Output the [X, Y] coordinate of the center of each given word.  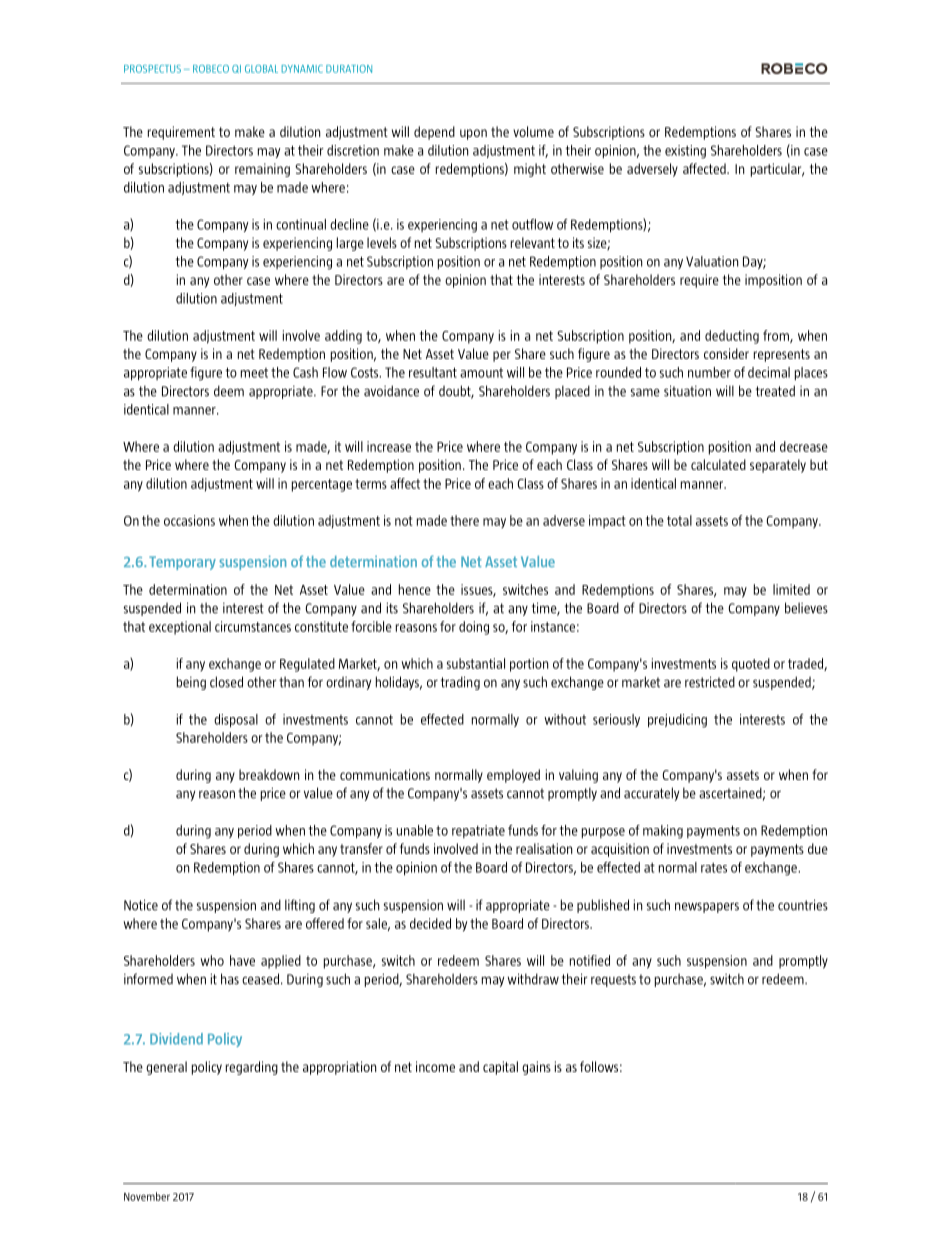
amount [481, 373]
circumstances [253, 626]
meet [254, 373]
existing [685, 152]
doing [474, 628]
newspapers [707, 907]
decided [430, 923]
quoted [751, 665]
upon [473, 134]
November [147, 1196]
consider [726, 353]
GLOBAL [261, 69]
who [212, 960]
